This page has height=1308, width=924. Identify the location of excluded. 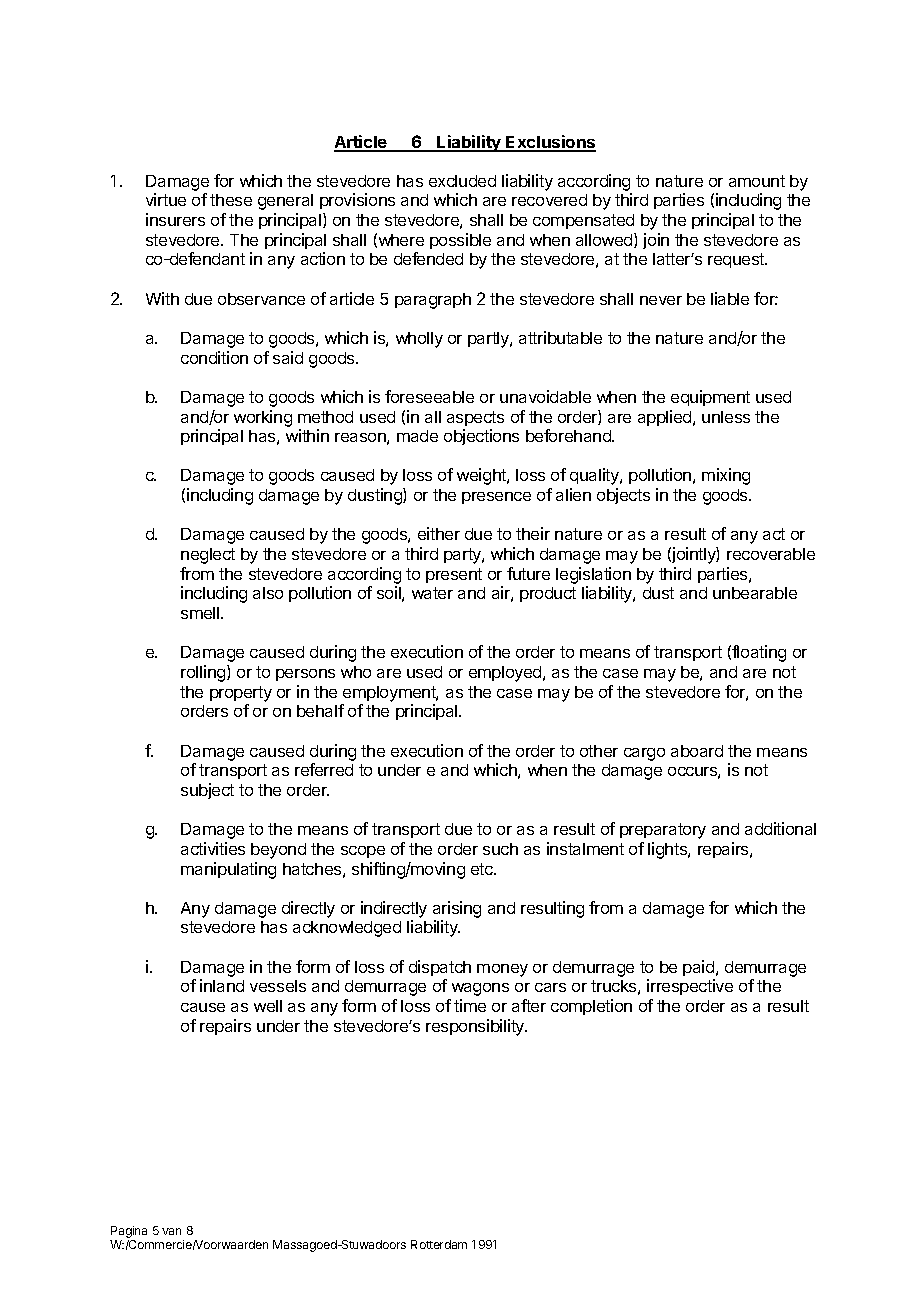
(462, 181).
